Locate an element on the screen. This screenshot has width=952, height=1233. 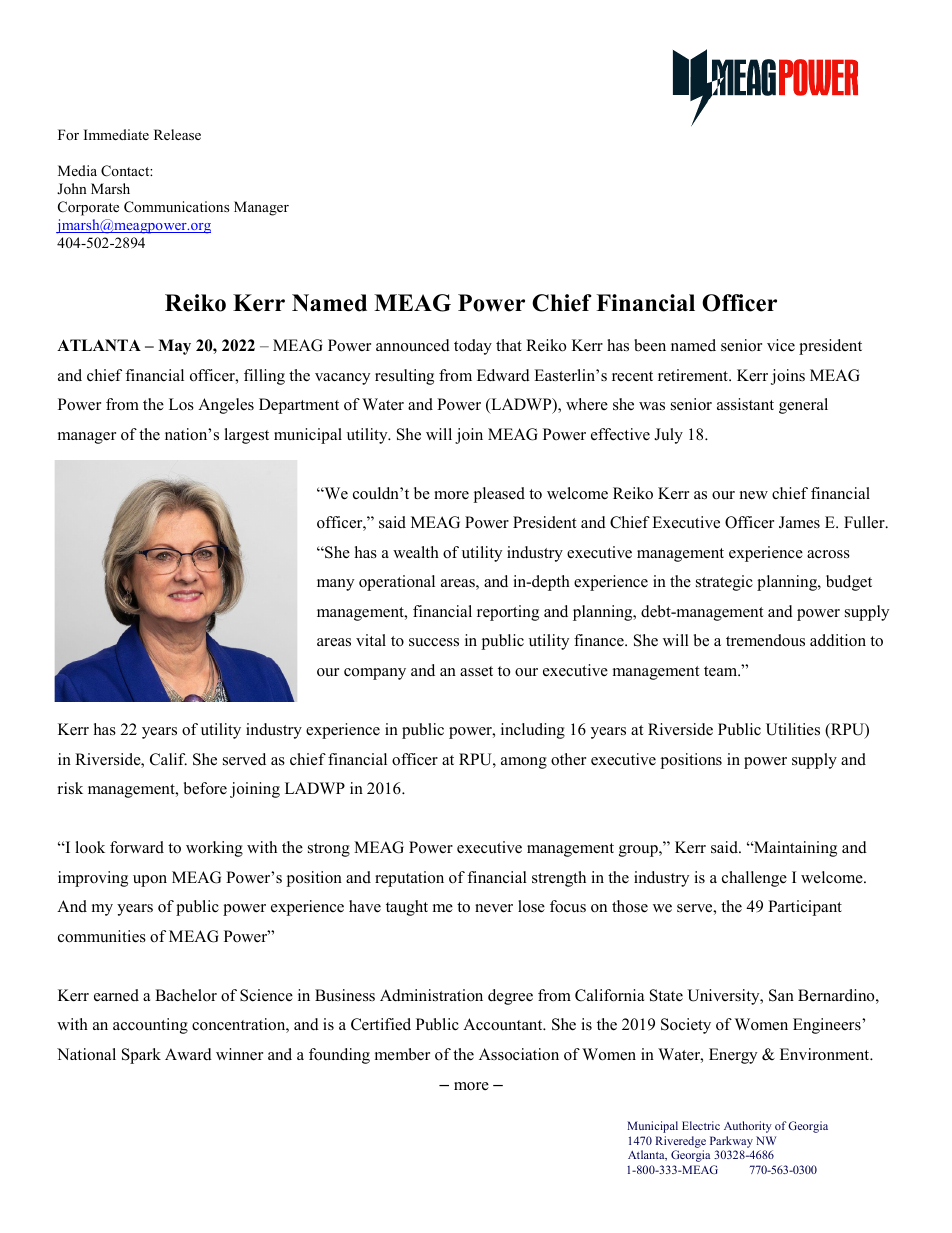
challenge is located at coordinates (754, 879).
